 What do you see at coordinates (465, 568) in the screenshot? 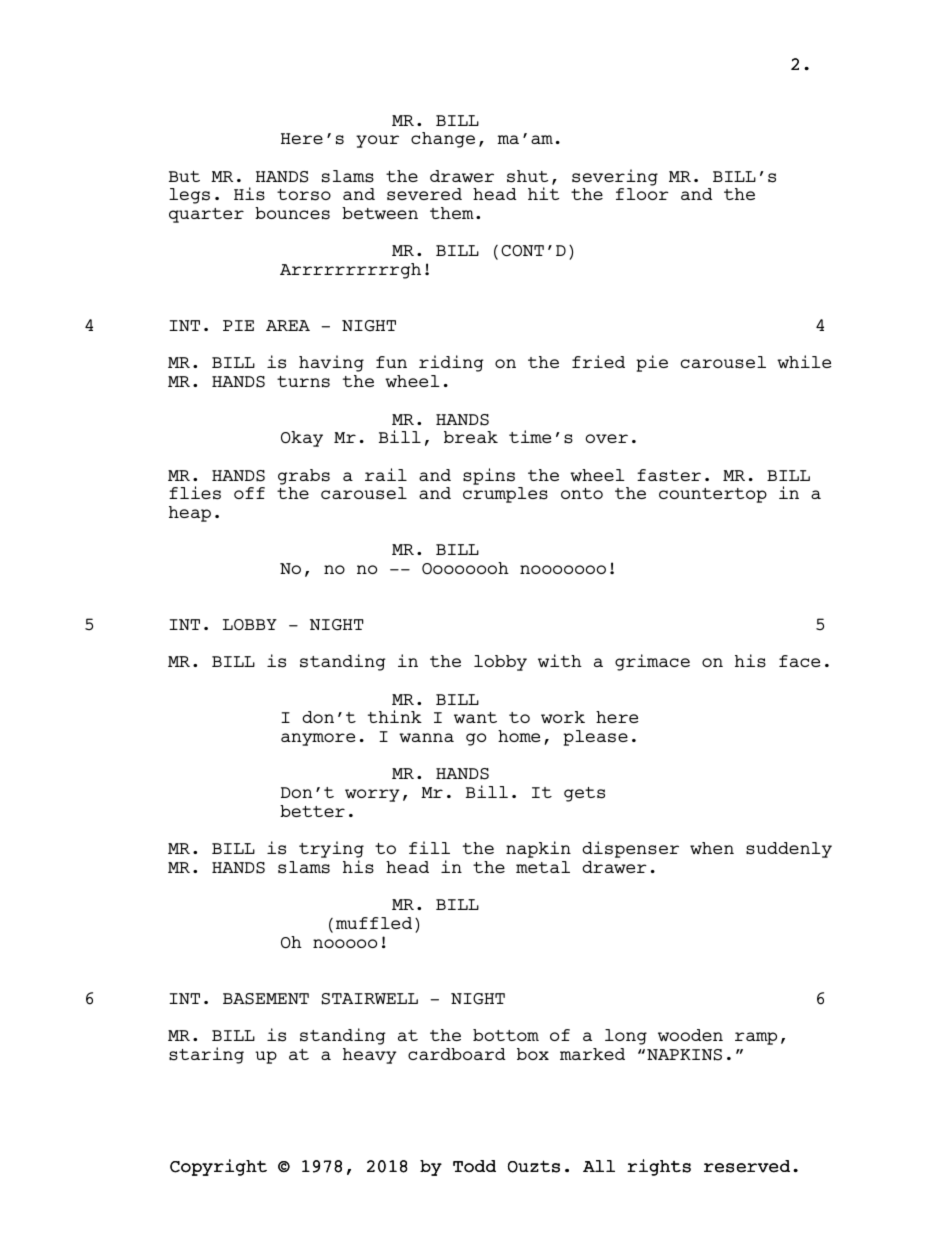
I see `Oooooooh` at bounding box center [465, 568].
